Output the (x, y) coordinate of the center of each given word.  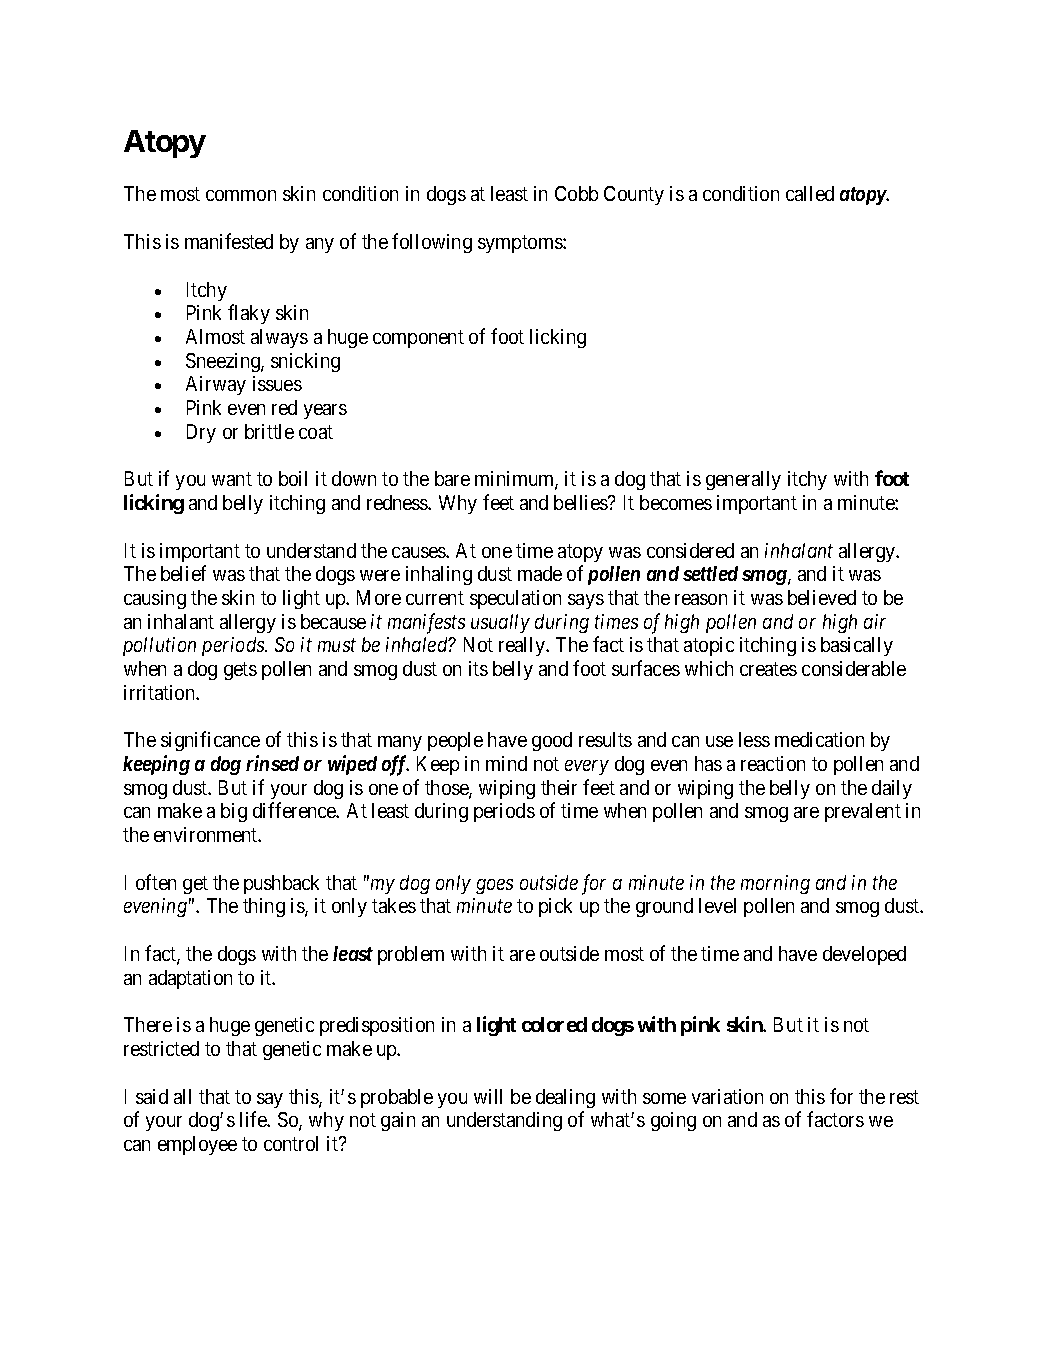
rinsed (272, 763)
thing (264, 907)
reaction (773, 763)
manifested (229, 241)
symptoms (521, 244)
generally (743, 480)
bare (452, 478)
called (810, 193)
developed (864, 955)
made (540, 573)
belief (183, 573)
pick (555, 907)
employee (197, 1145)
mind (506, 763)
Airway (216, 385)
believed (822, 597)
